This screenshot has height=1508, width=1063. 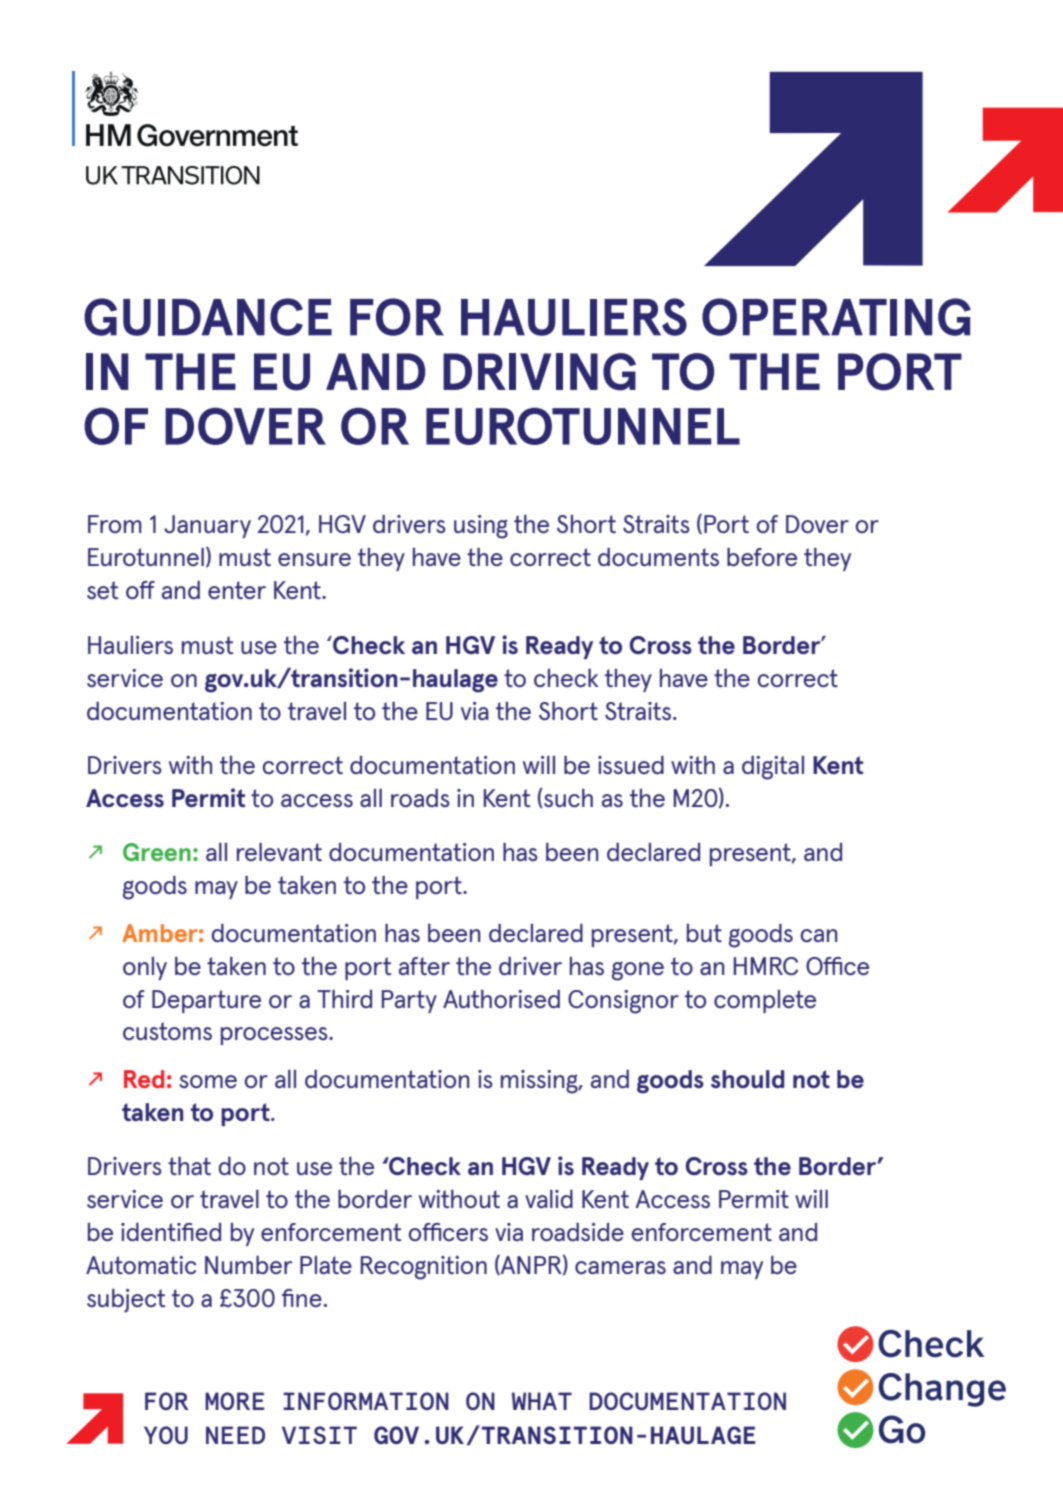 What do you see at coordinates (539, 372) in the screenshot?
I see `DRIVING` at bounding box center [539, 372].
